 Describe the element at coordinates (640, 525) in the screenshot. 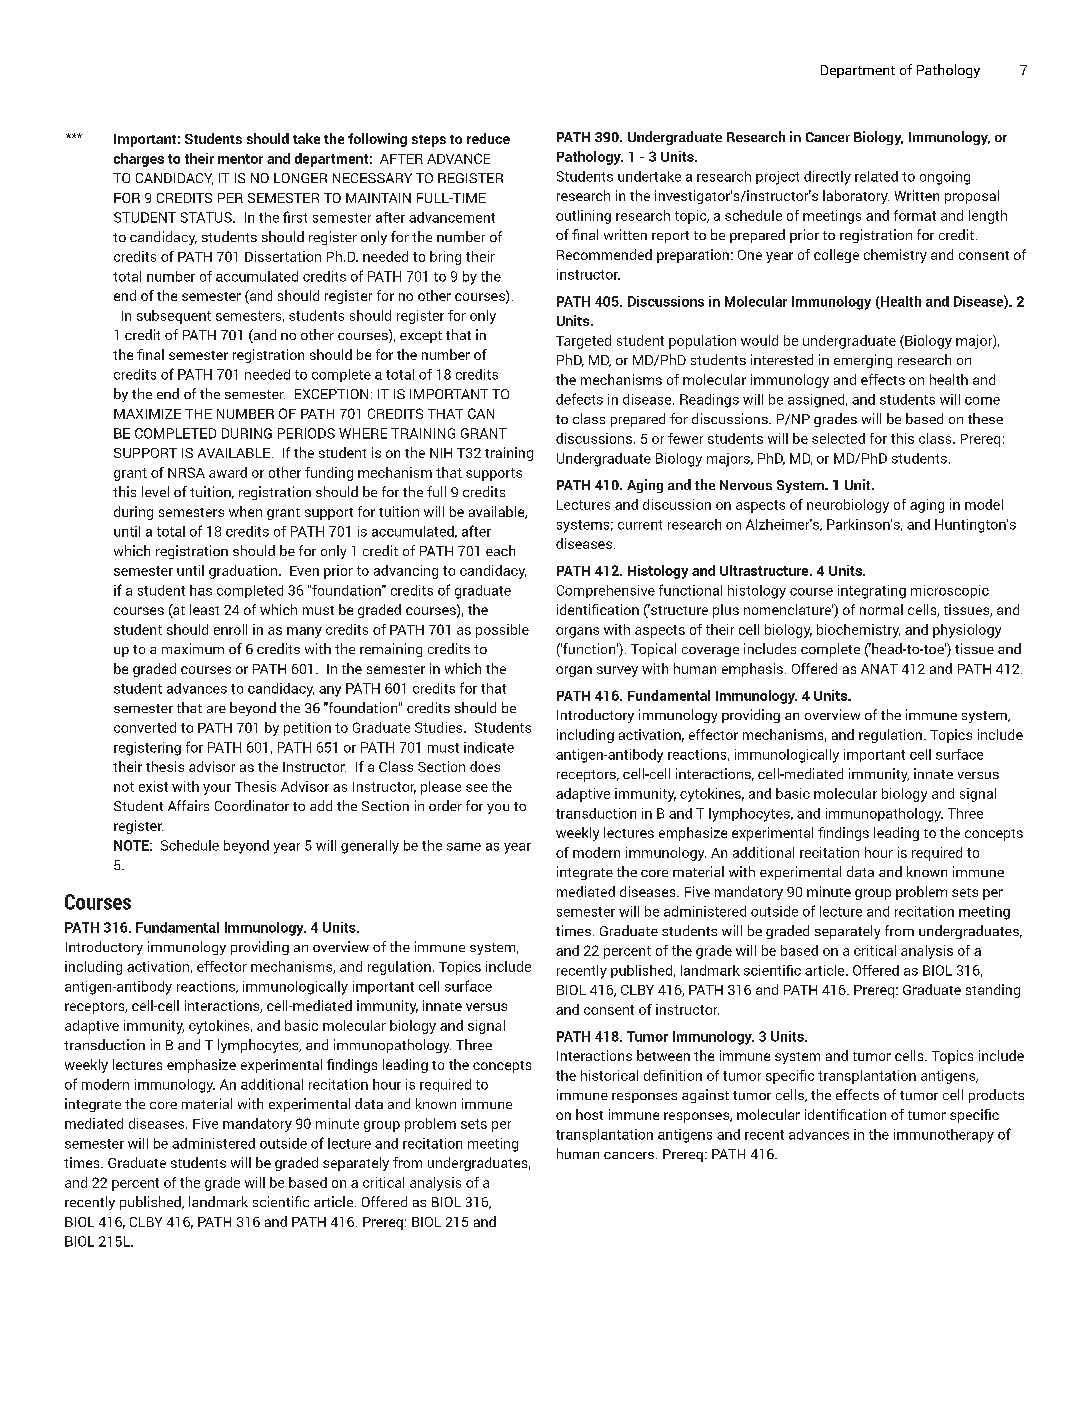

I see `current` at that location.
